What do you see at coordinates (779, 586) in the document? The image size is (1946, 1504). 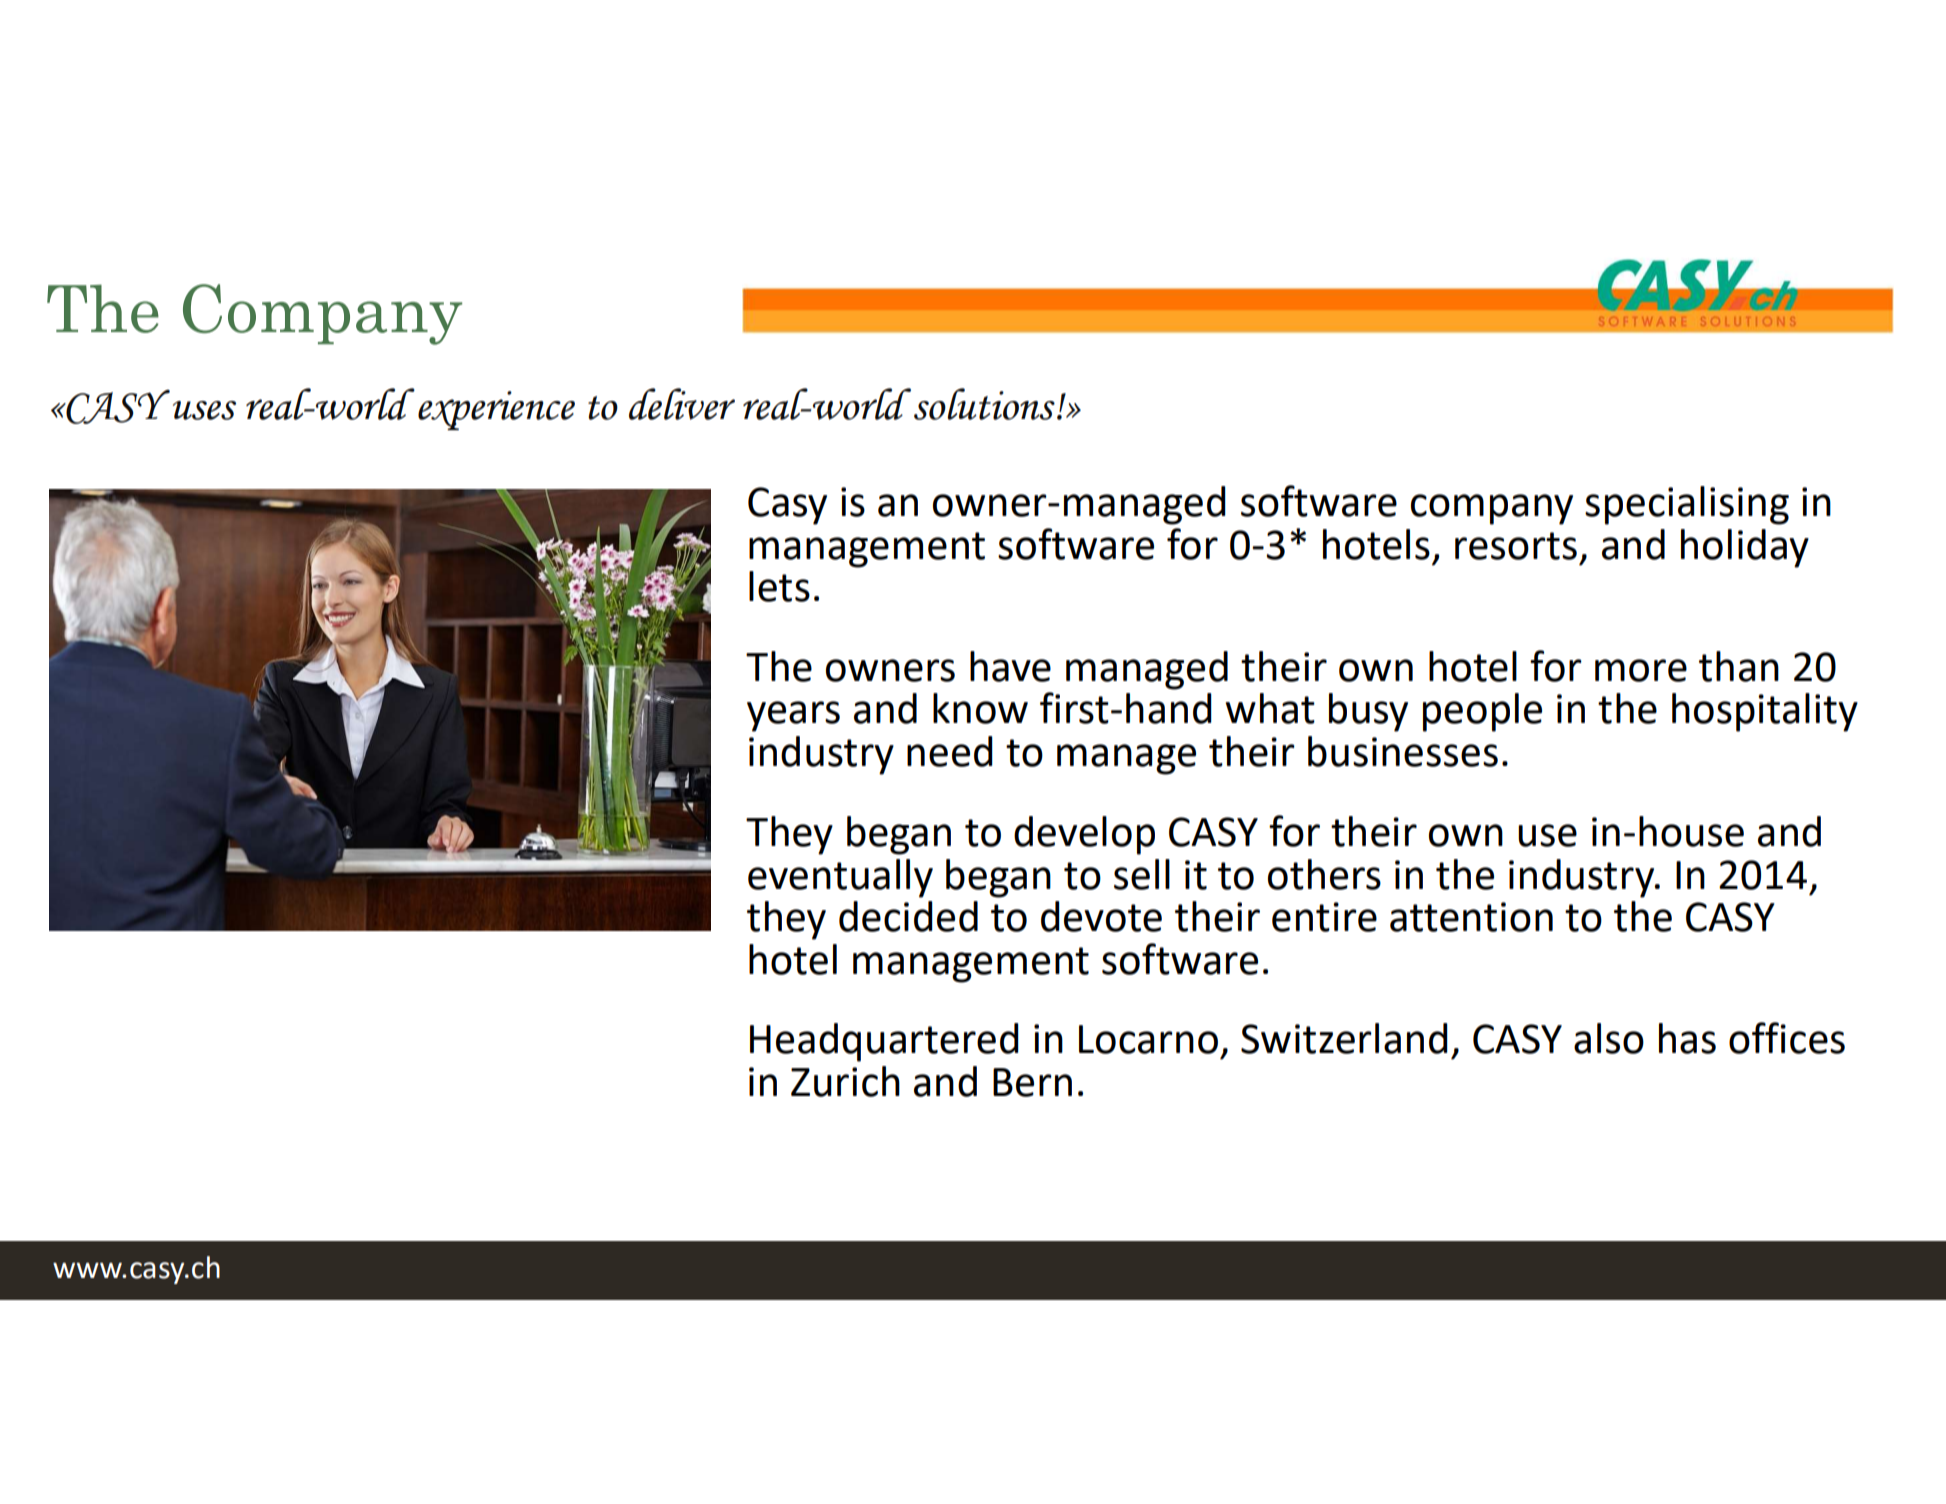 I see `lets` at bounding box center [779, 586].
